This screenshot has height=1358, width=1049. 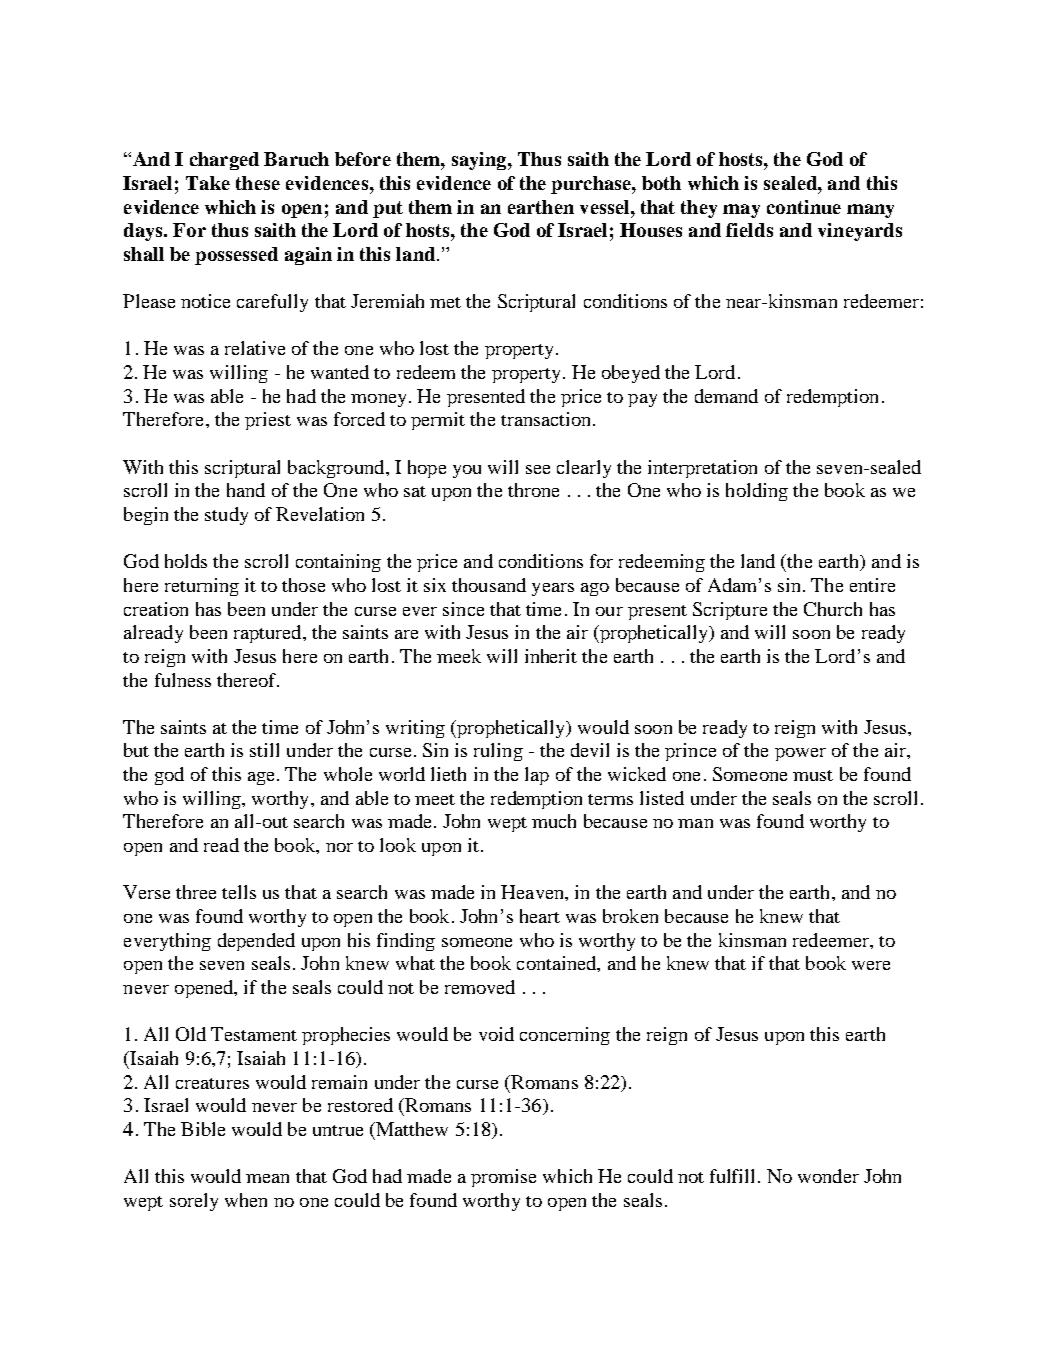 What do you see at coordinates (267, 1178) in the screenshot?
I see `mean` at bounding box center [267, 1178].
